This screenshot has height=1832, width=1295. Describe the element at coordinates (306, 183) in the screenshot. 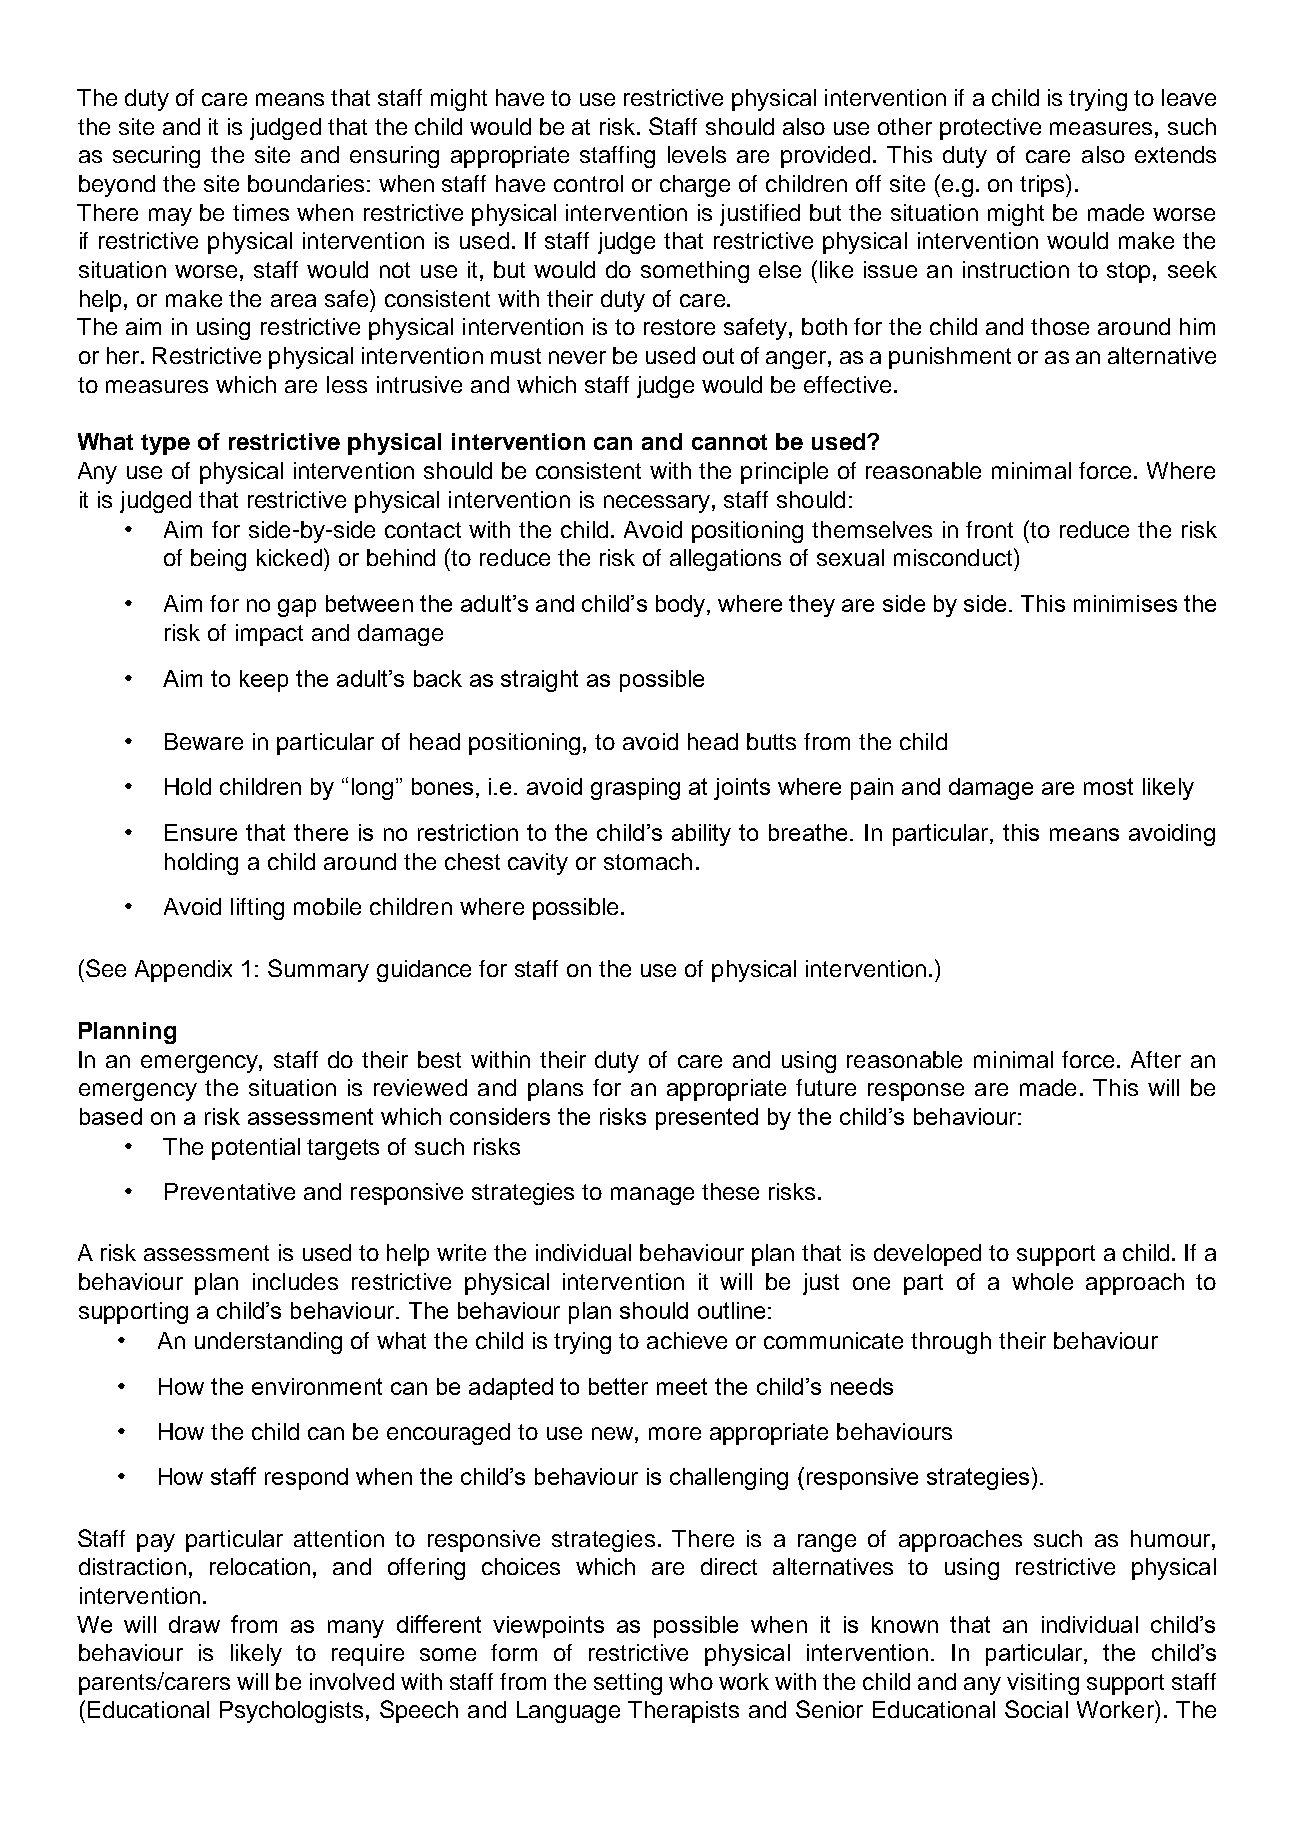

I see `boundaries` at that location.
